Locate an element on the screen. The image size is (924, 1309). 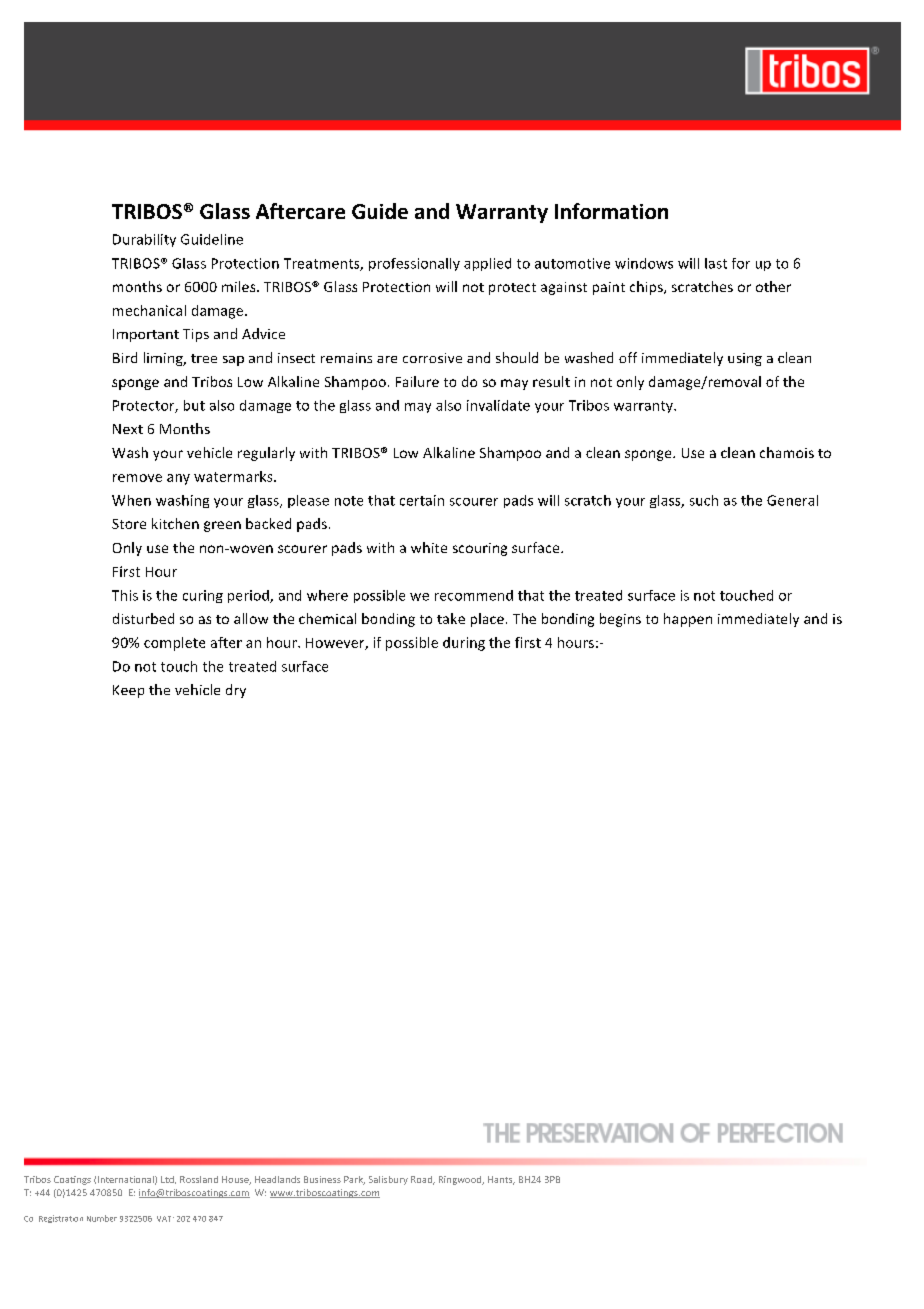
VAT is located at coordinates (165, 1219).
